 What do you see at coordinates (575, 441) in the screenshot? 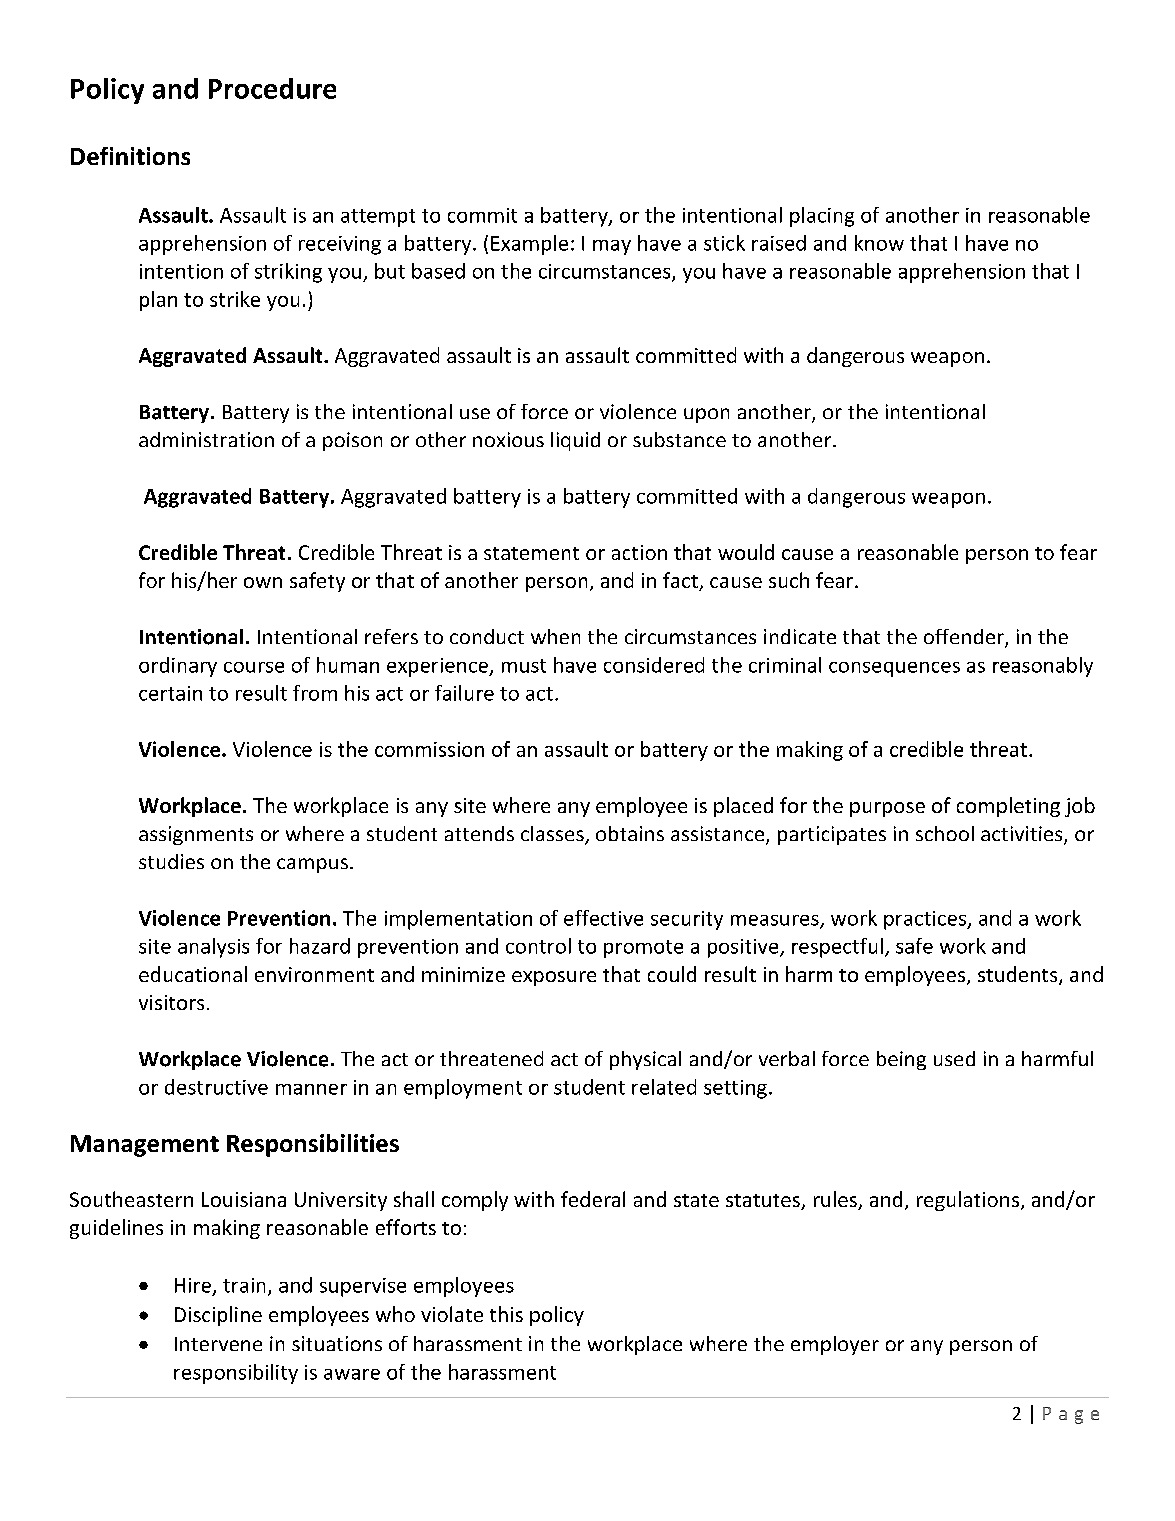
I see `liquid` at bounding box center [575, 441].
